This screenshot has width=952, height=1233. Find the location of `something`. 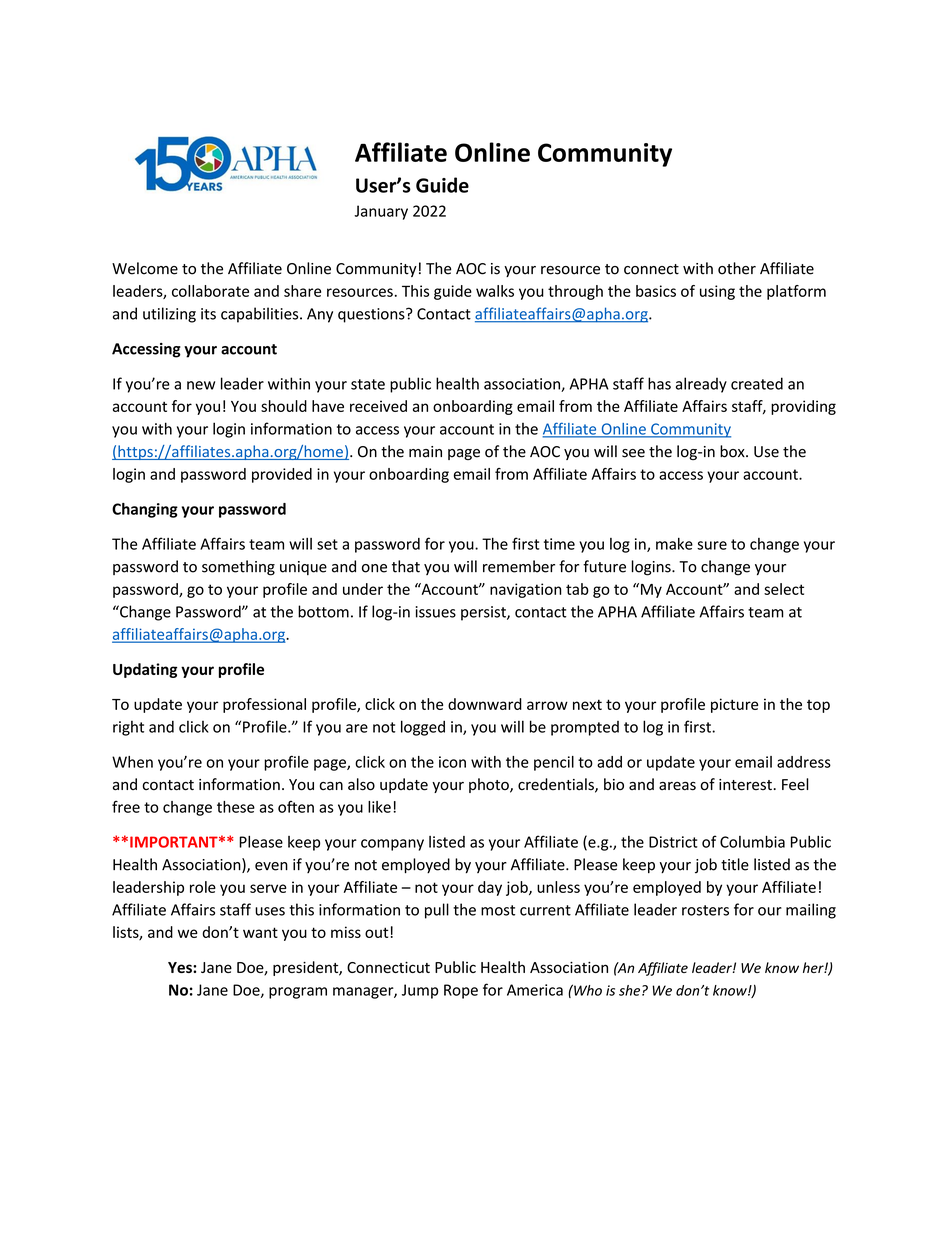

something is located at coordinates (238, 568).
